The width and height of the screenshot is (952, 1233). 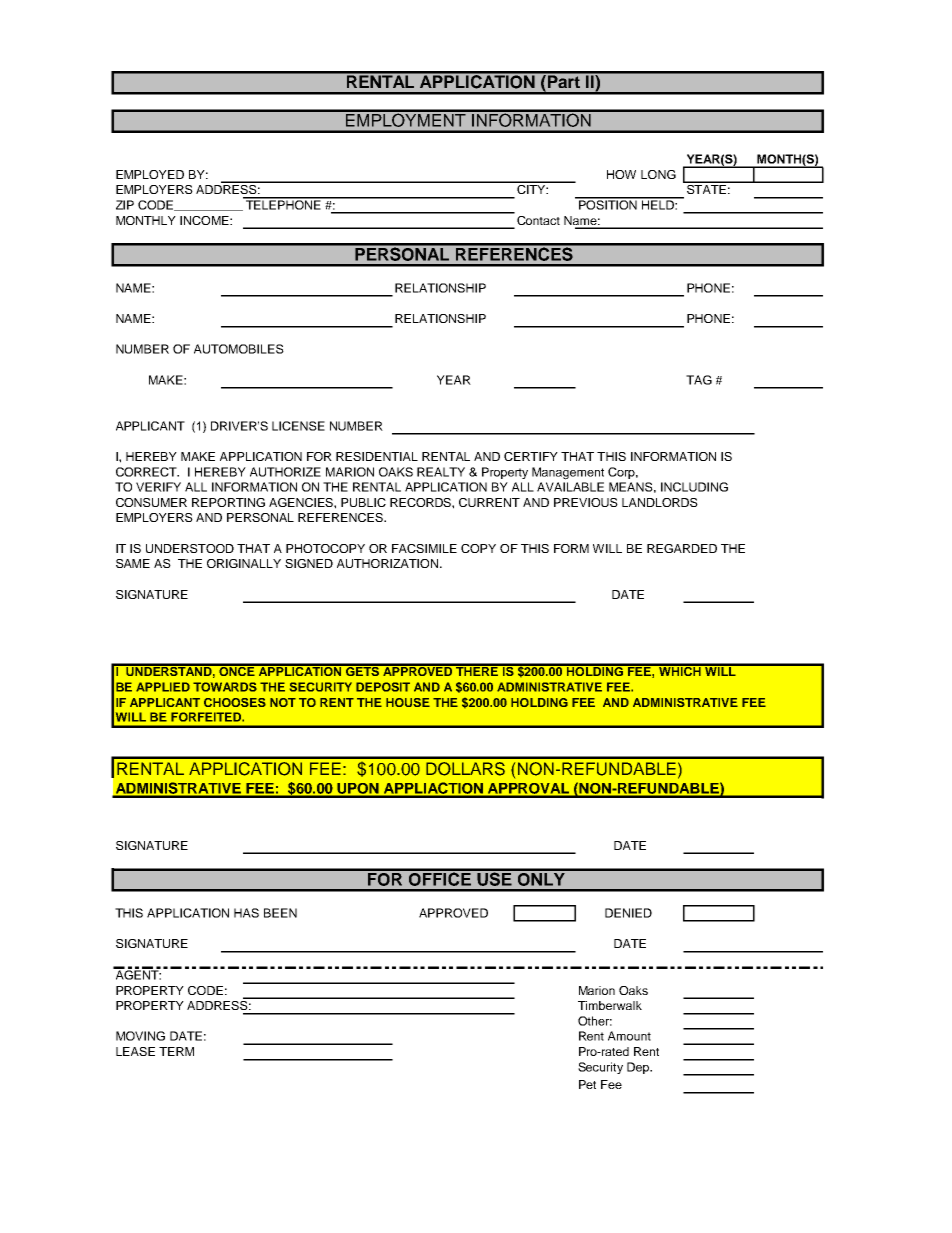 What do you see at coordinates (363, 670) in the screenshot?
I see `GETS` at bounding box center [363, 670].
